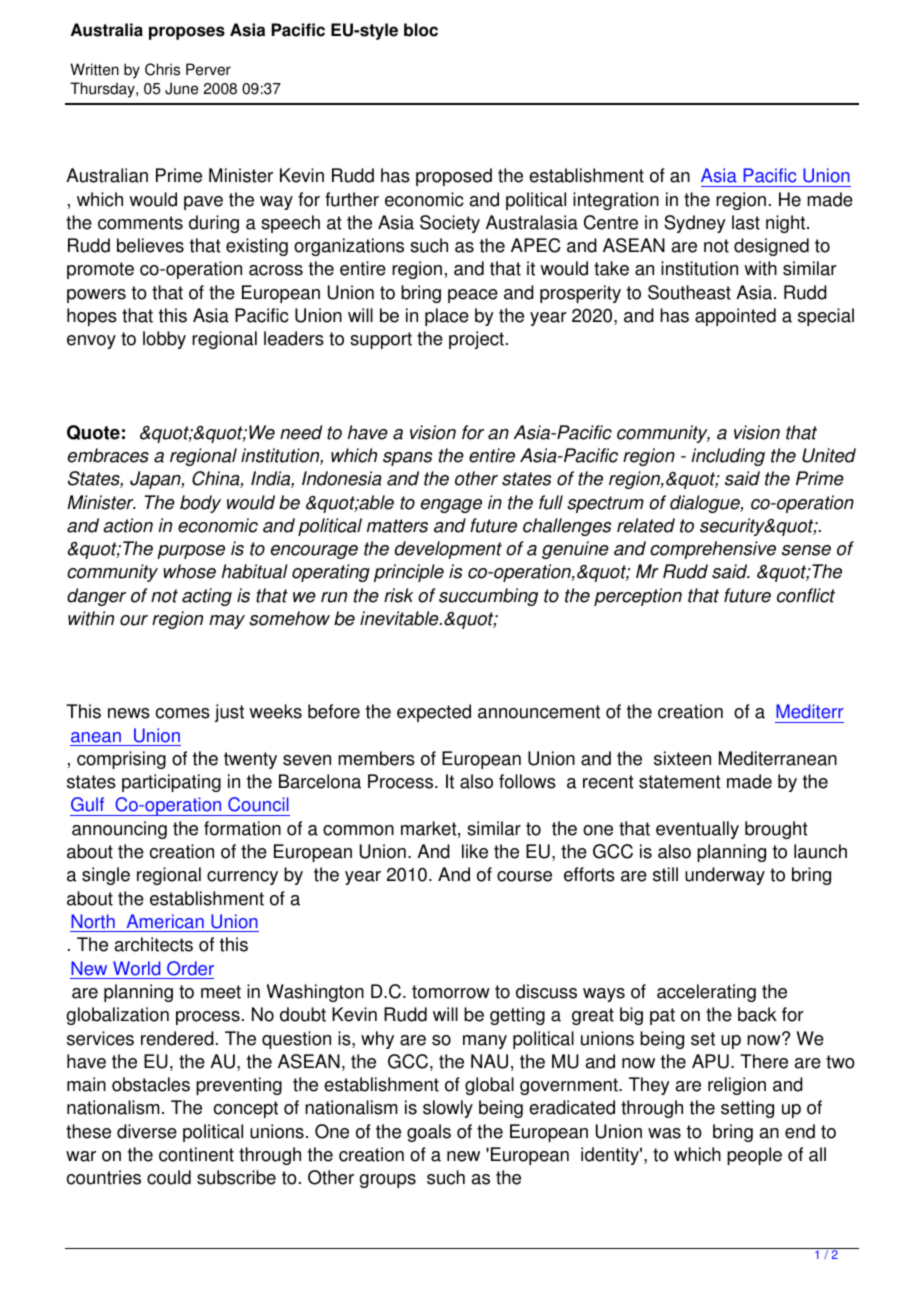 The width and height of the screenshot is (924, 1308). I want to click on continent, so click(196, 1154).
